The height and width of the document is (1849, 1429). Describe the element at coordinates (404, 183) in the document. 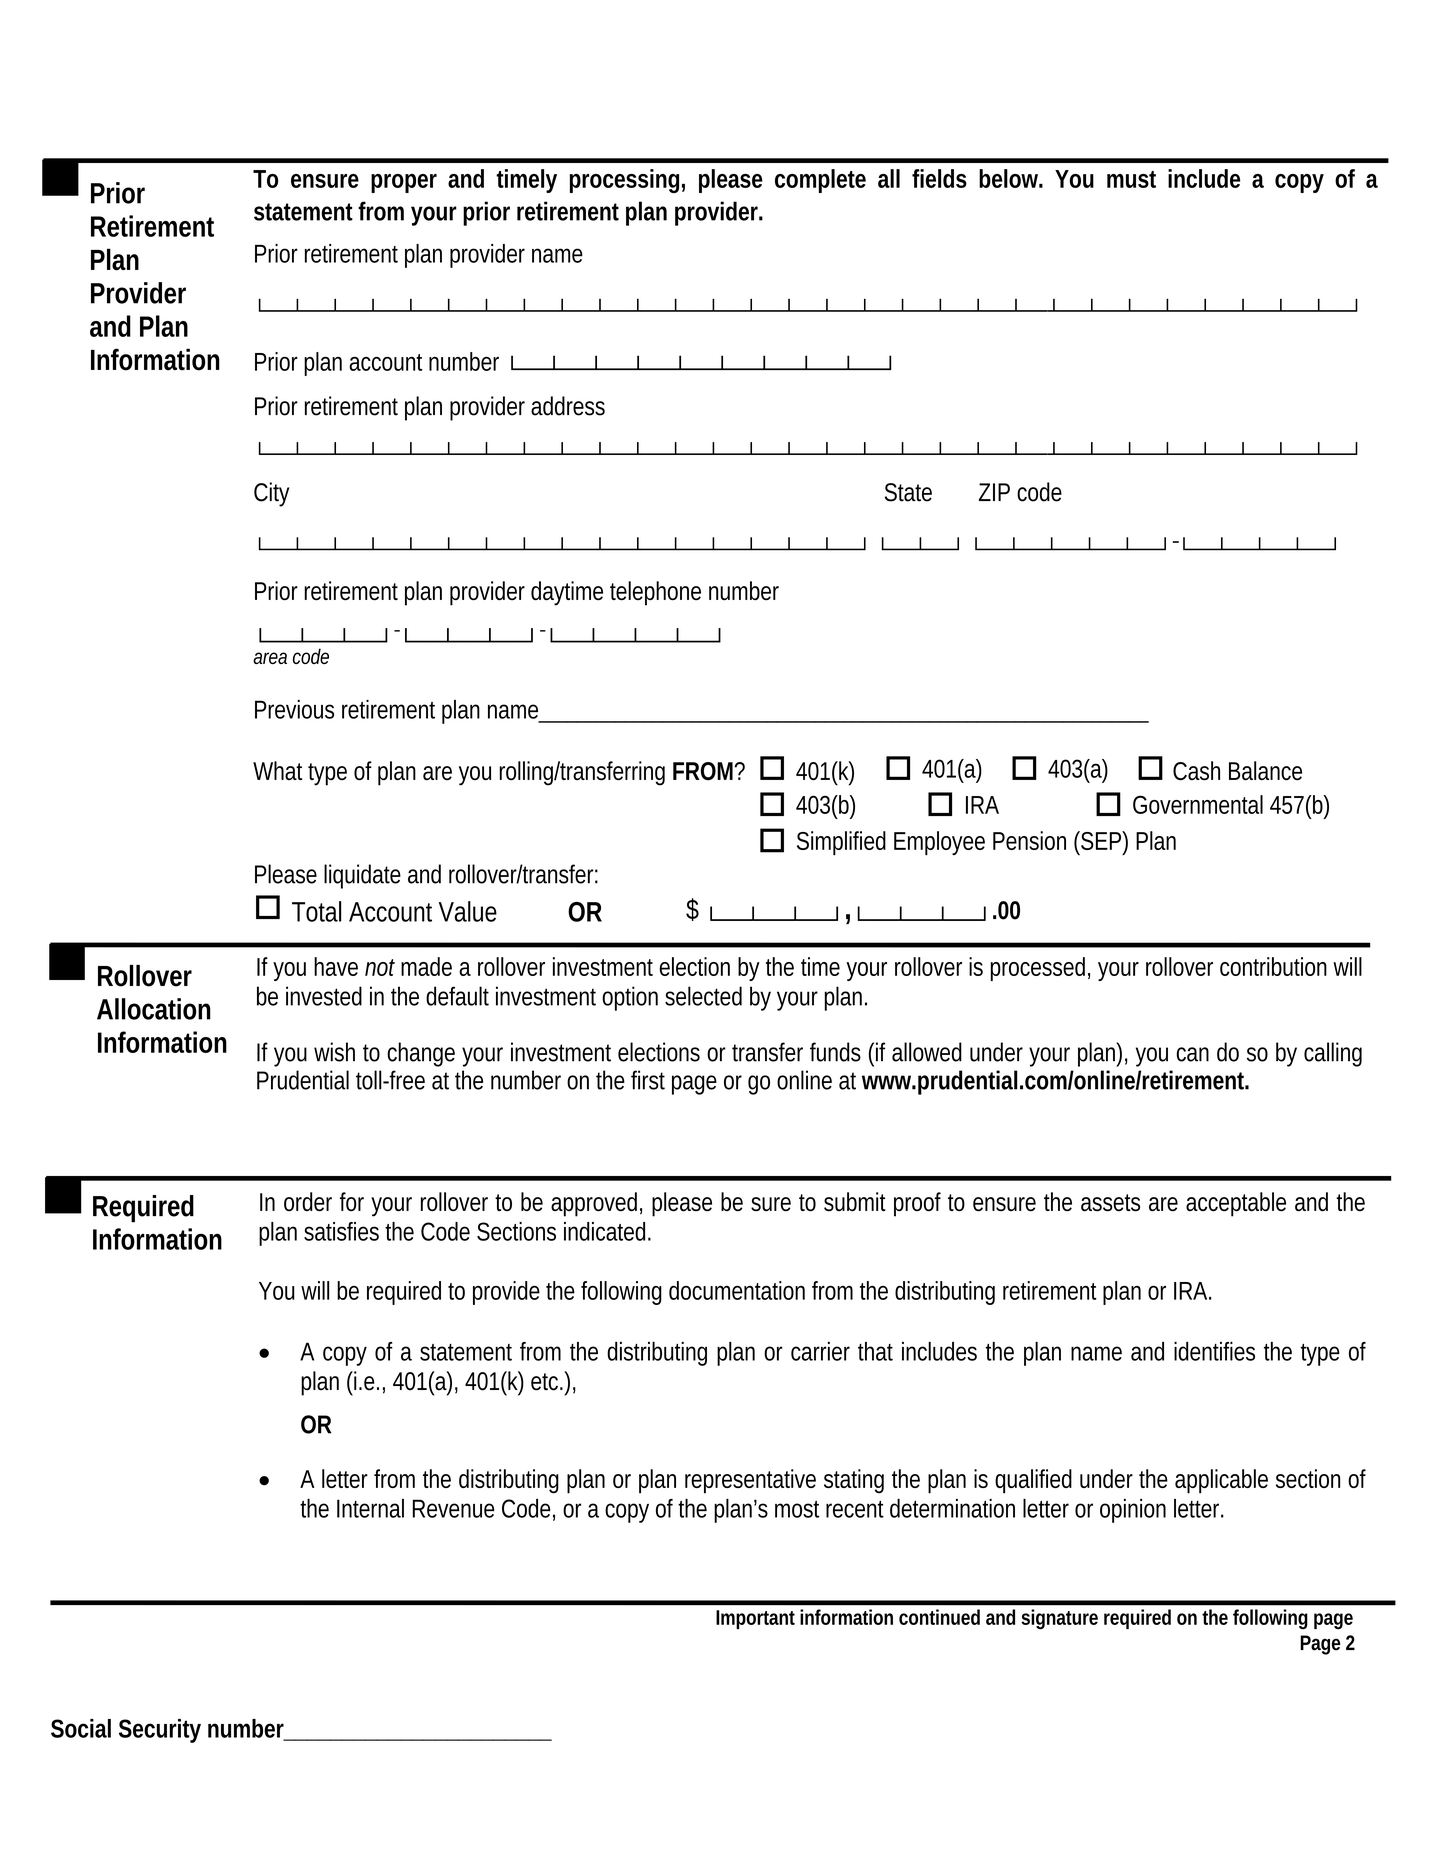

I see `proper` at that location.
